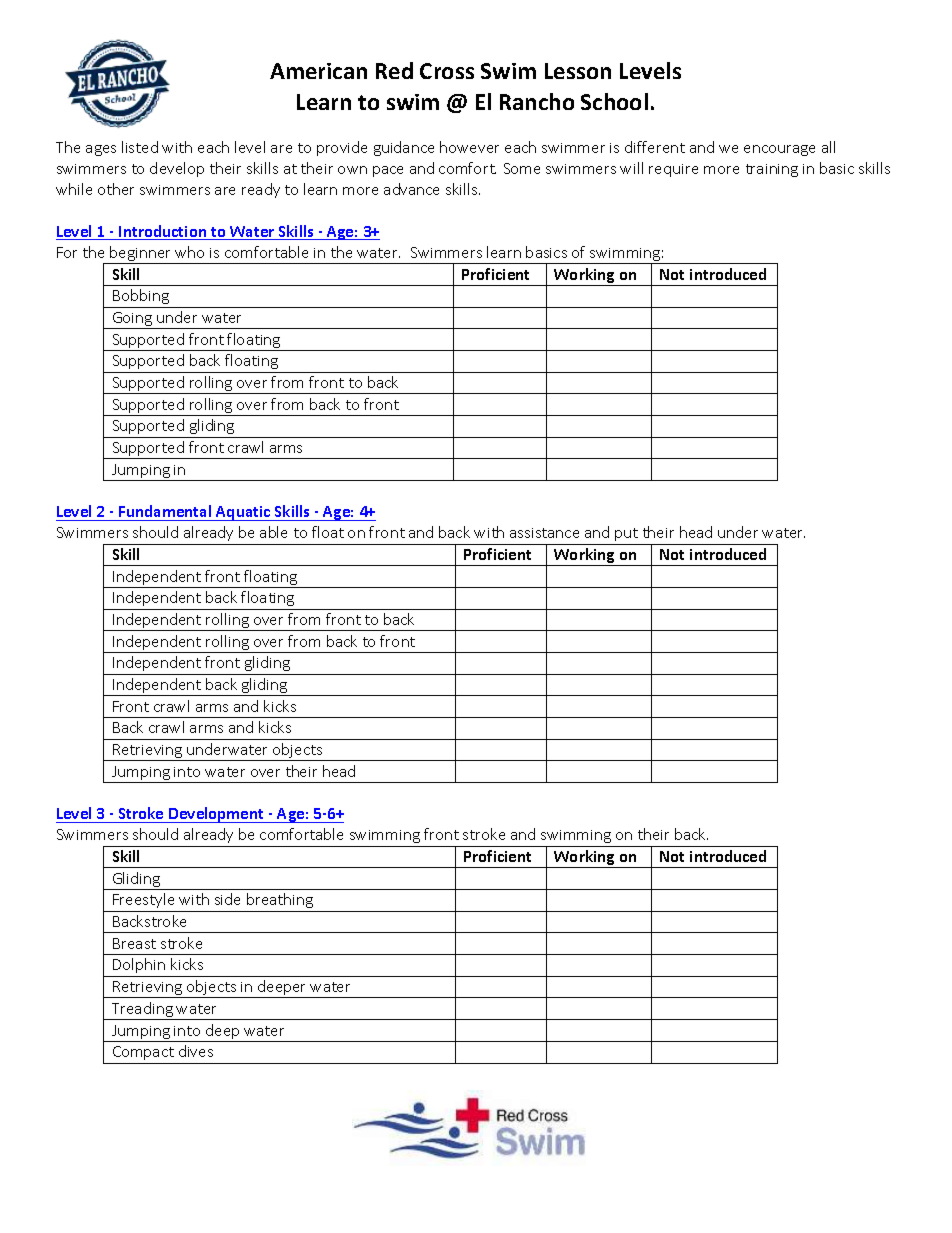  What do you see at coordinates (165, 513) in the document?
I see `Fundamental` at bounding box center [165, 513].
